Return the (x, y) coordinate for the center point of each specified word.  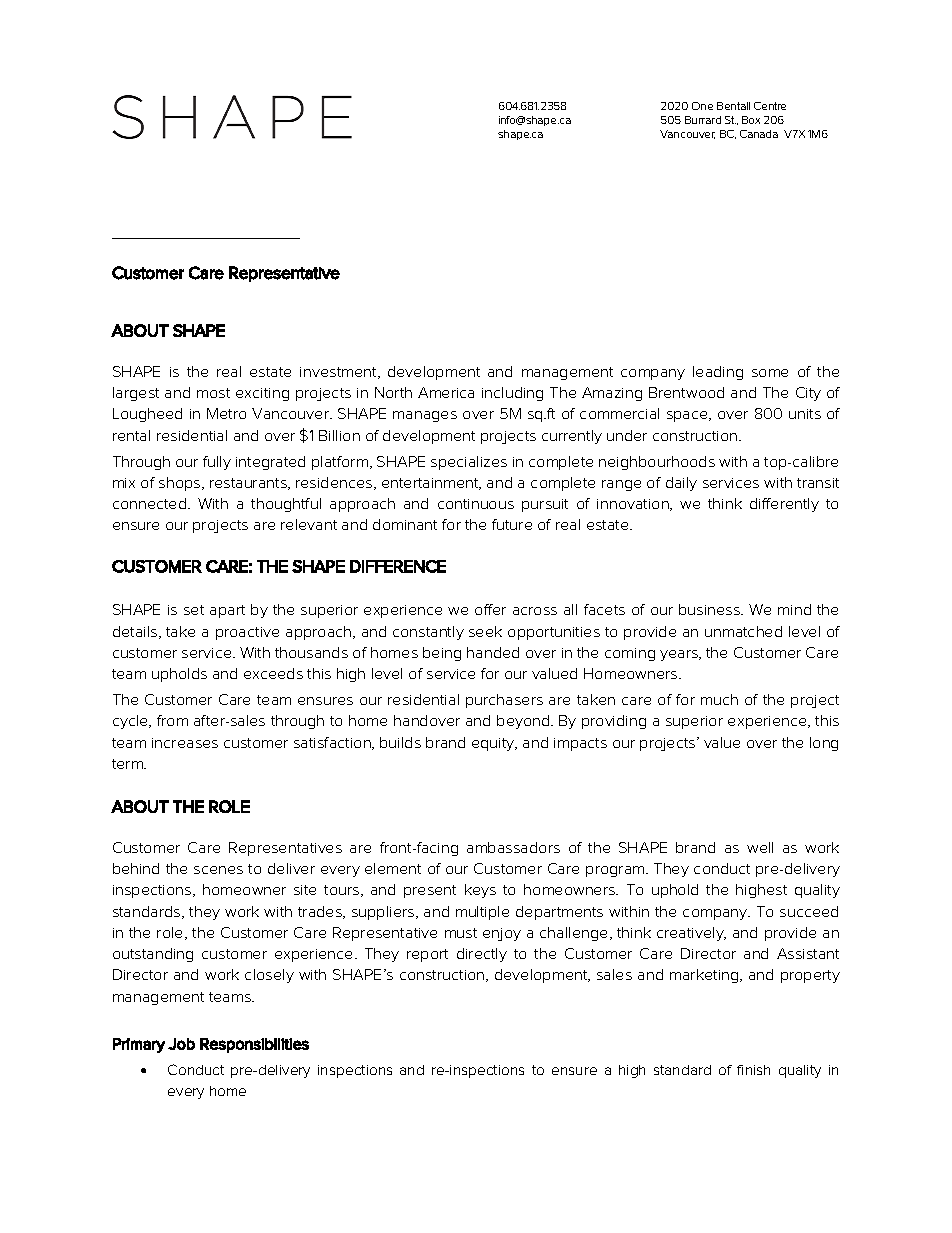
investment (339, 373)
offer (490, 609)
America (446, 392)
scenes (218, 870)
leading (718, 373)
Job (181, 1044)
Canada (759, 134)
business (710, 609)
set (194, 610)
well (760, 847)
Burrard (703, 120)
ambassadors (513, 847)
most (213, 393)
